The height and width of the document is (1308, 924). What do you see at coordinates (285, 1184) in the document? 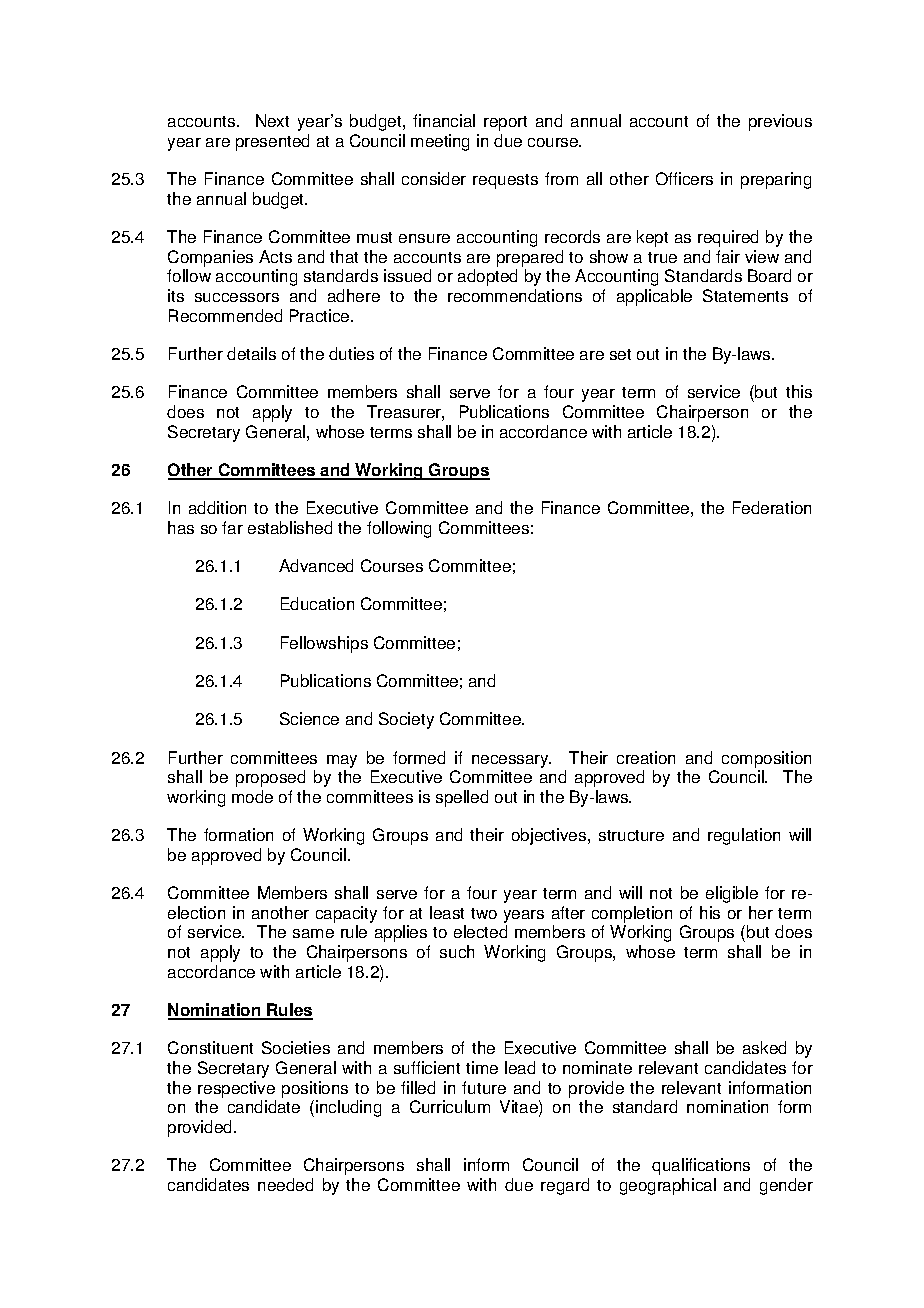
I see `needed` at bounding box center [285, 1184].
